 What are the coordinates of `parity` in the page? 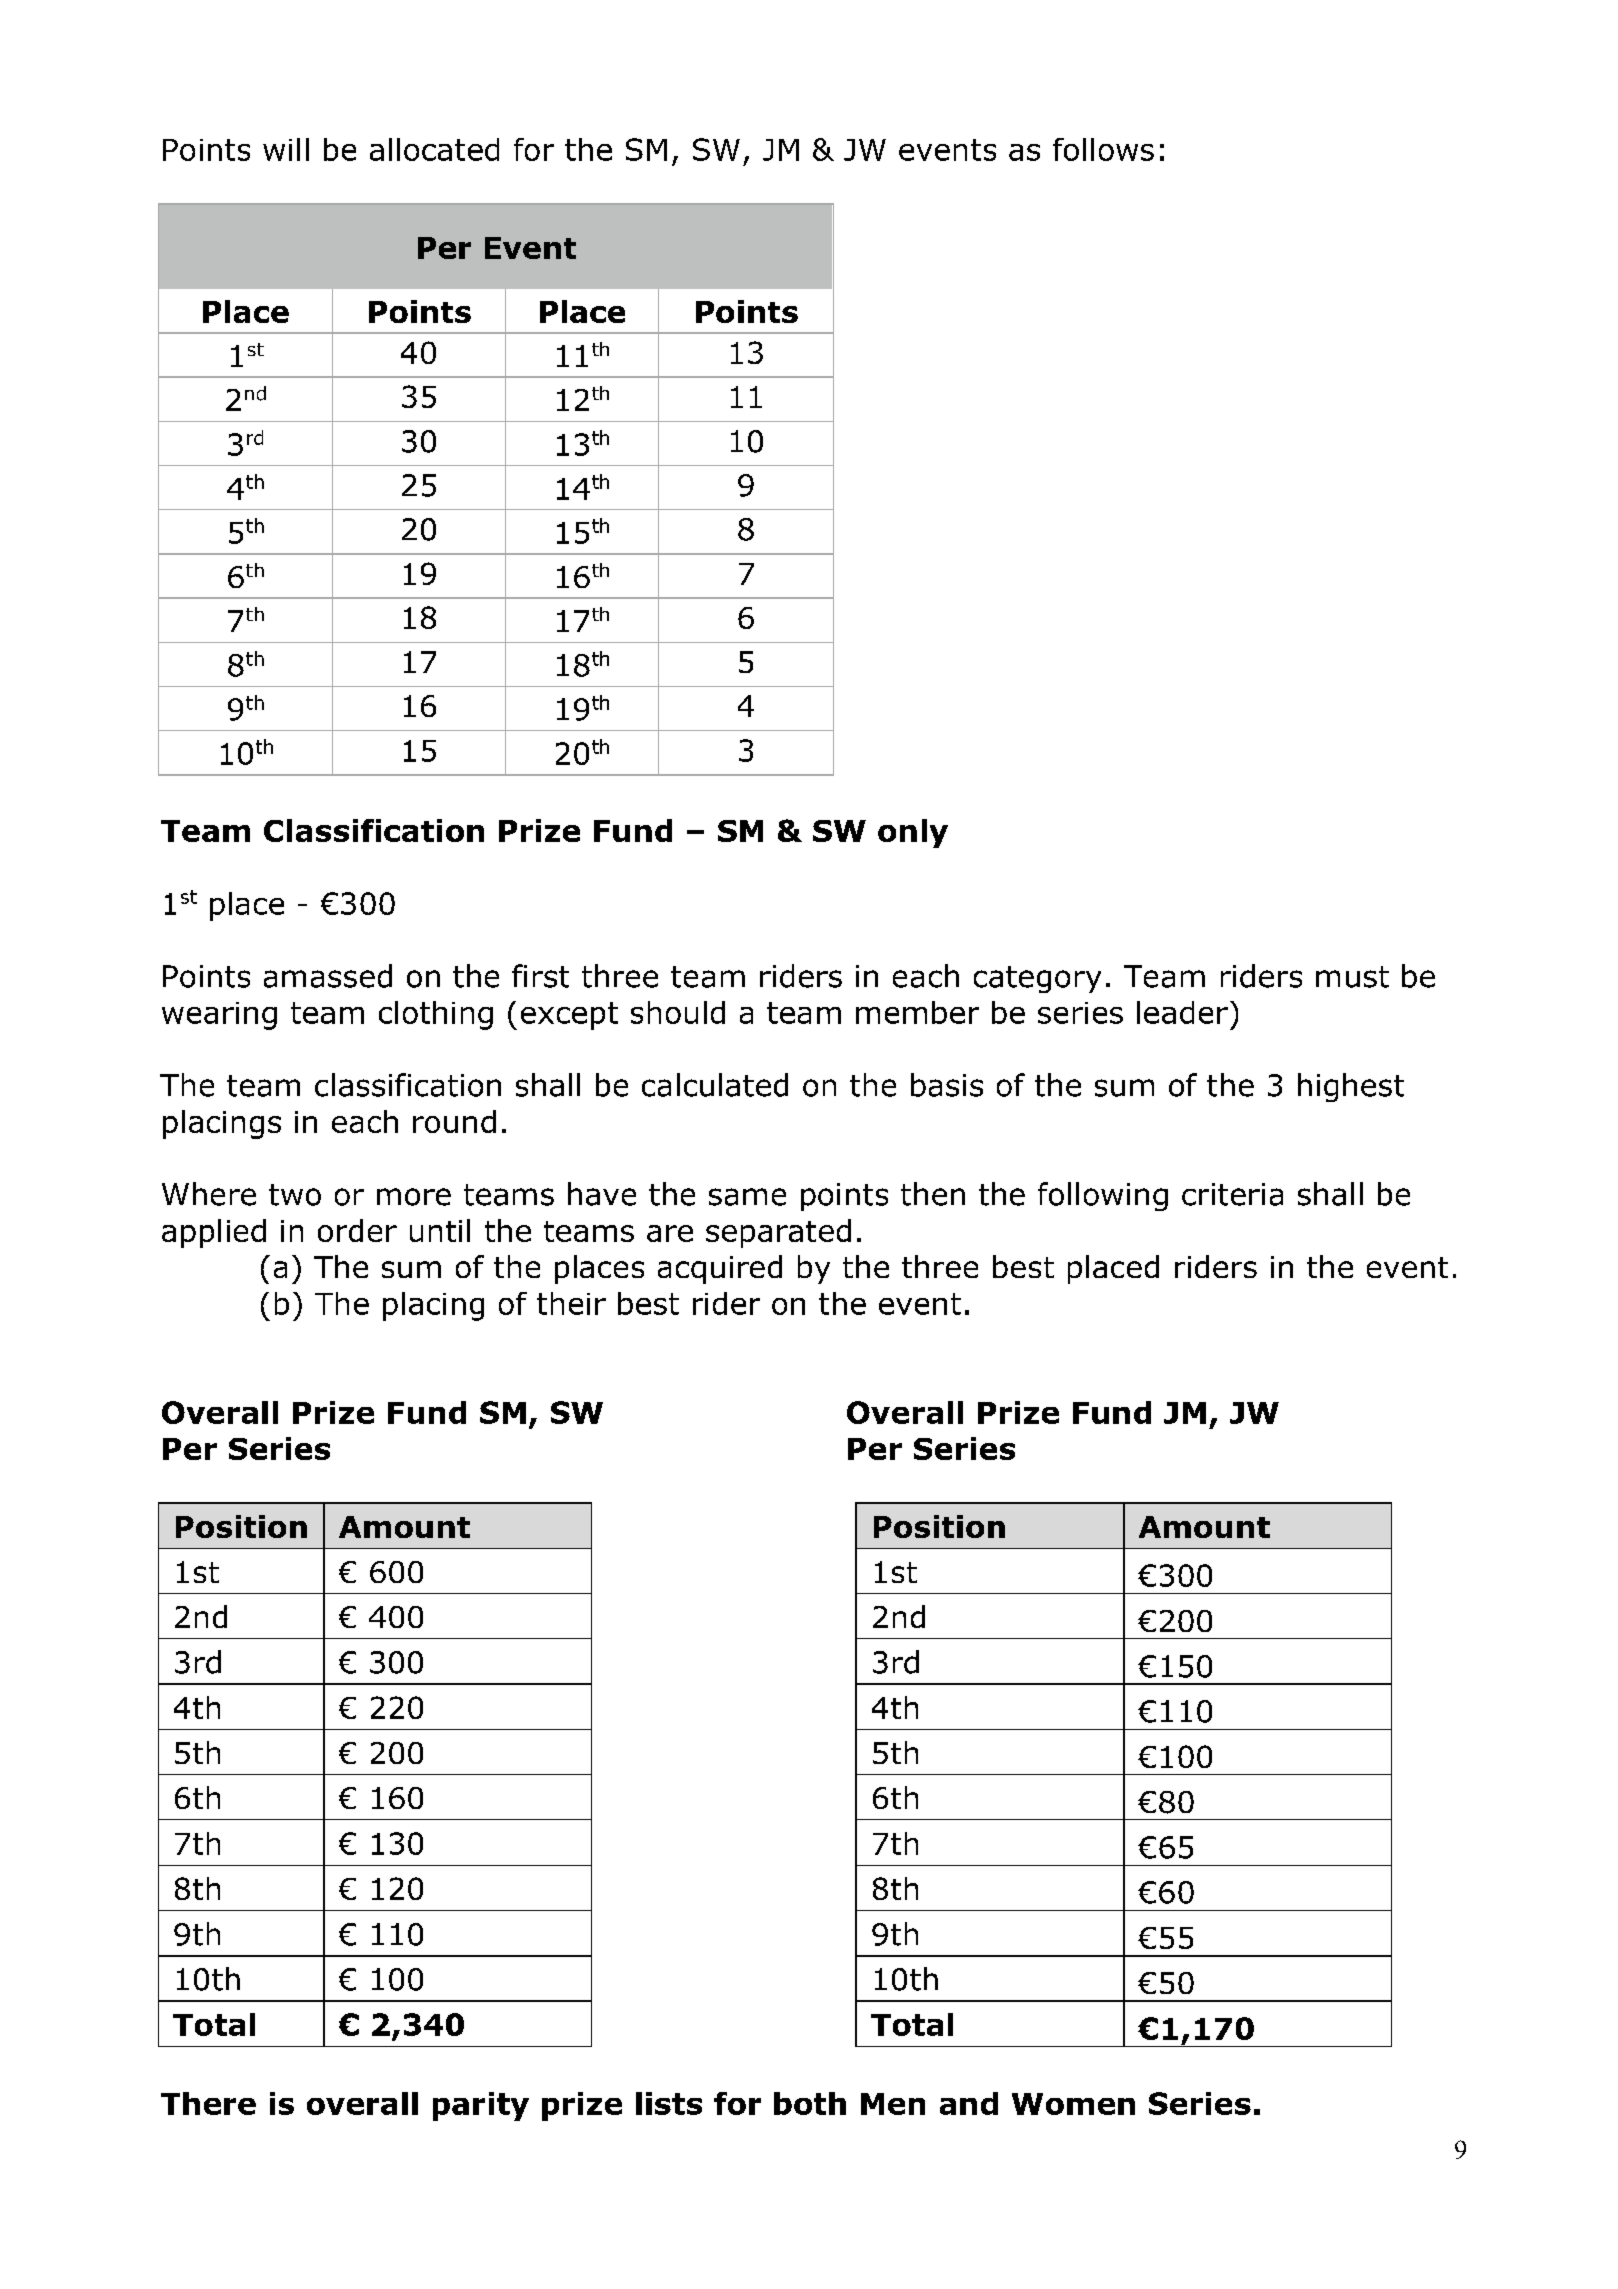 It's located at (481, 2106).
